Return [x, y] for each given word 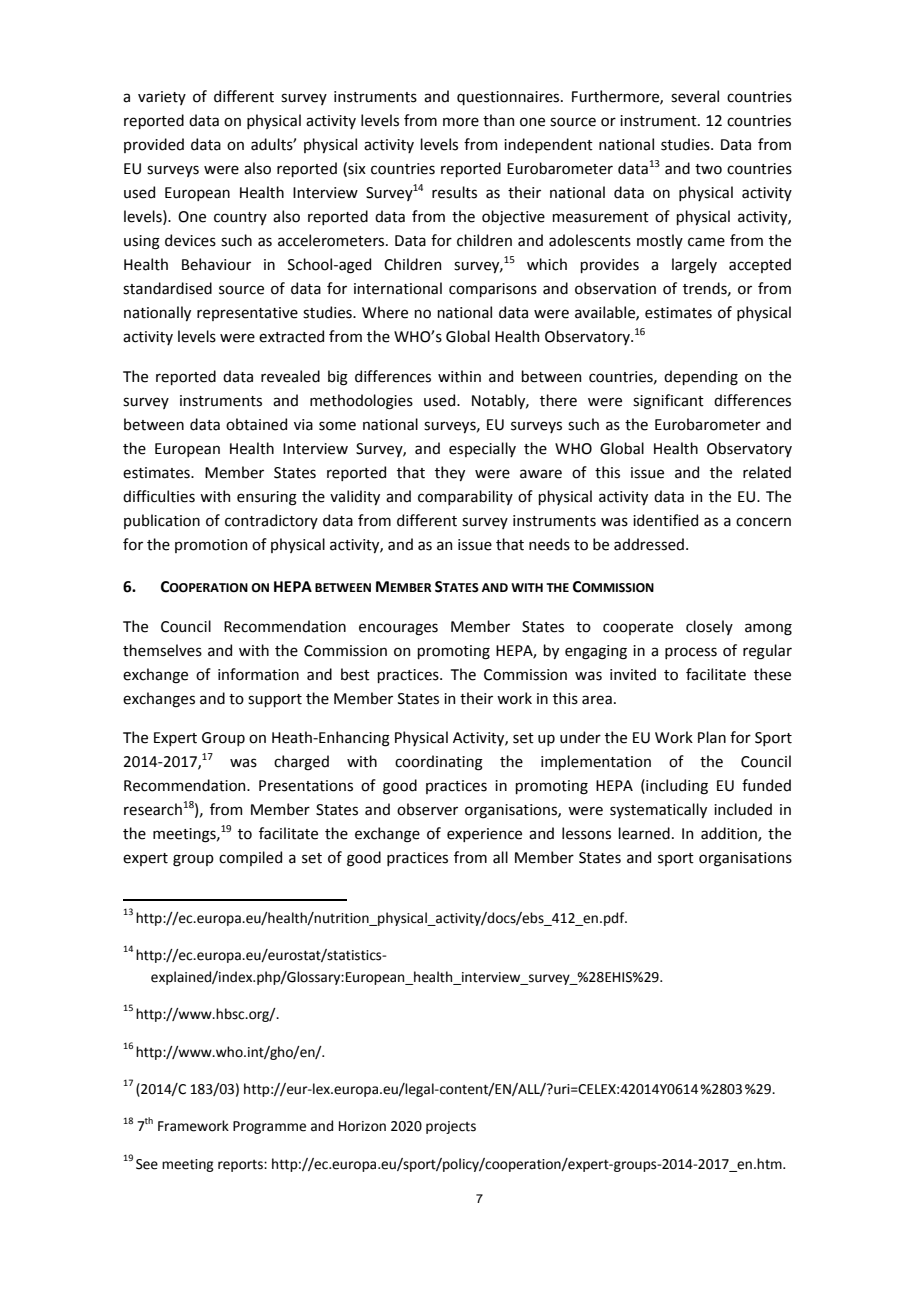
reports [241, 1166]
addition [730, 834]
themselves [162, 650]
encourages [398, 629]
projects [451, 1127]
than [498, 120]
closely [709, 627]
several [695, 96]
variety [162, 98]
